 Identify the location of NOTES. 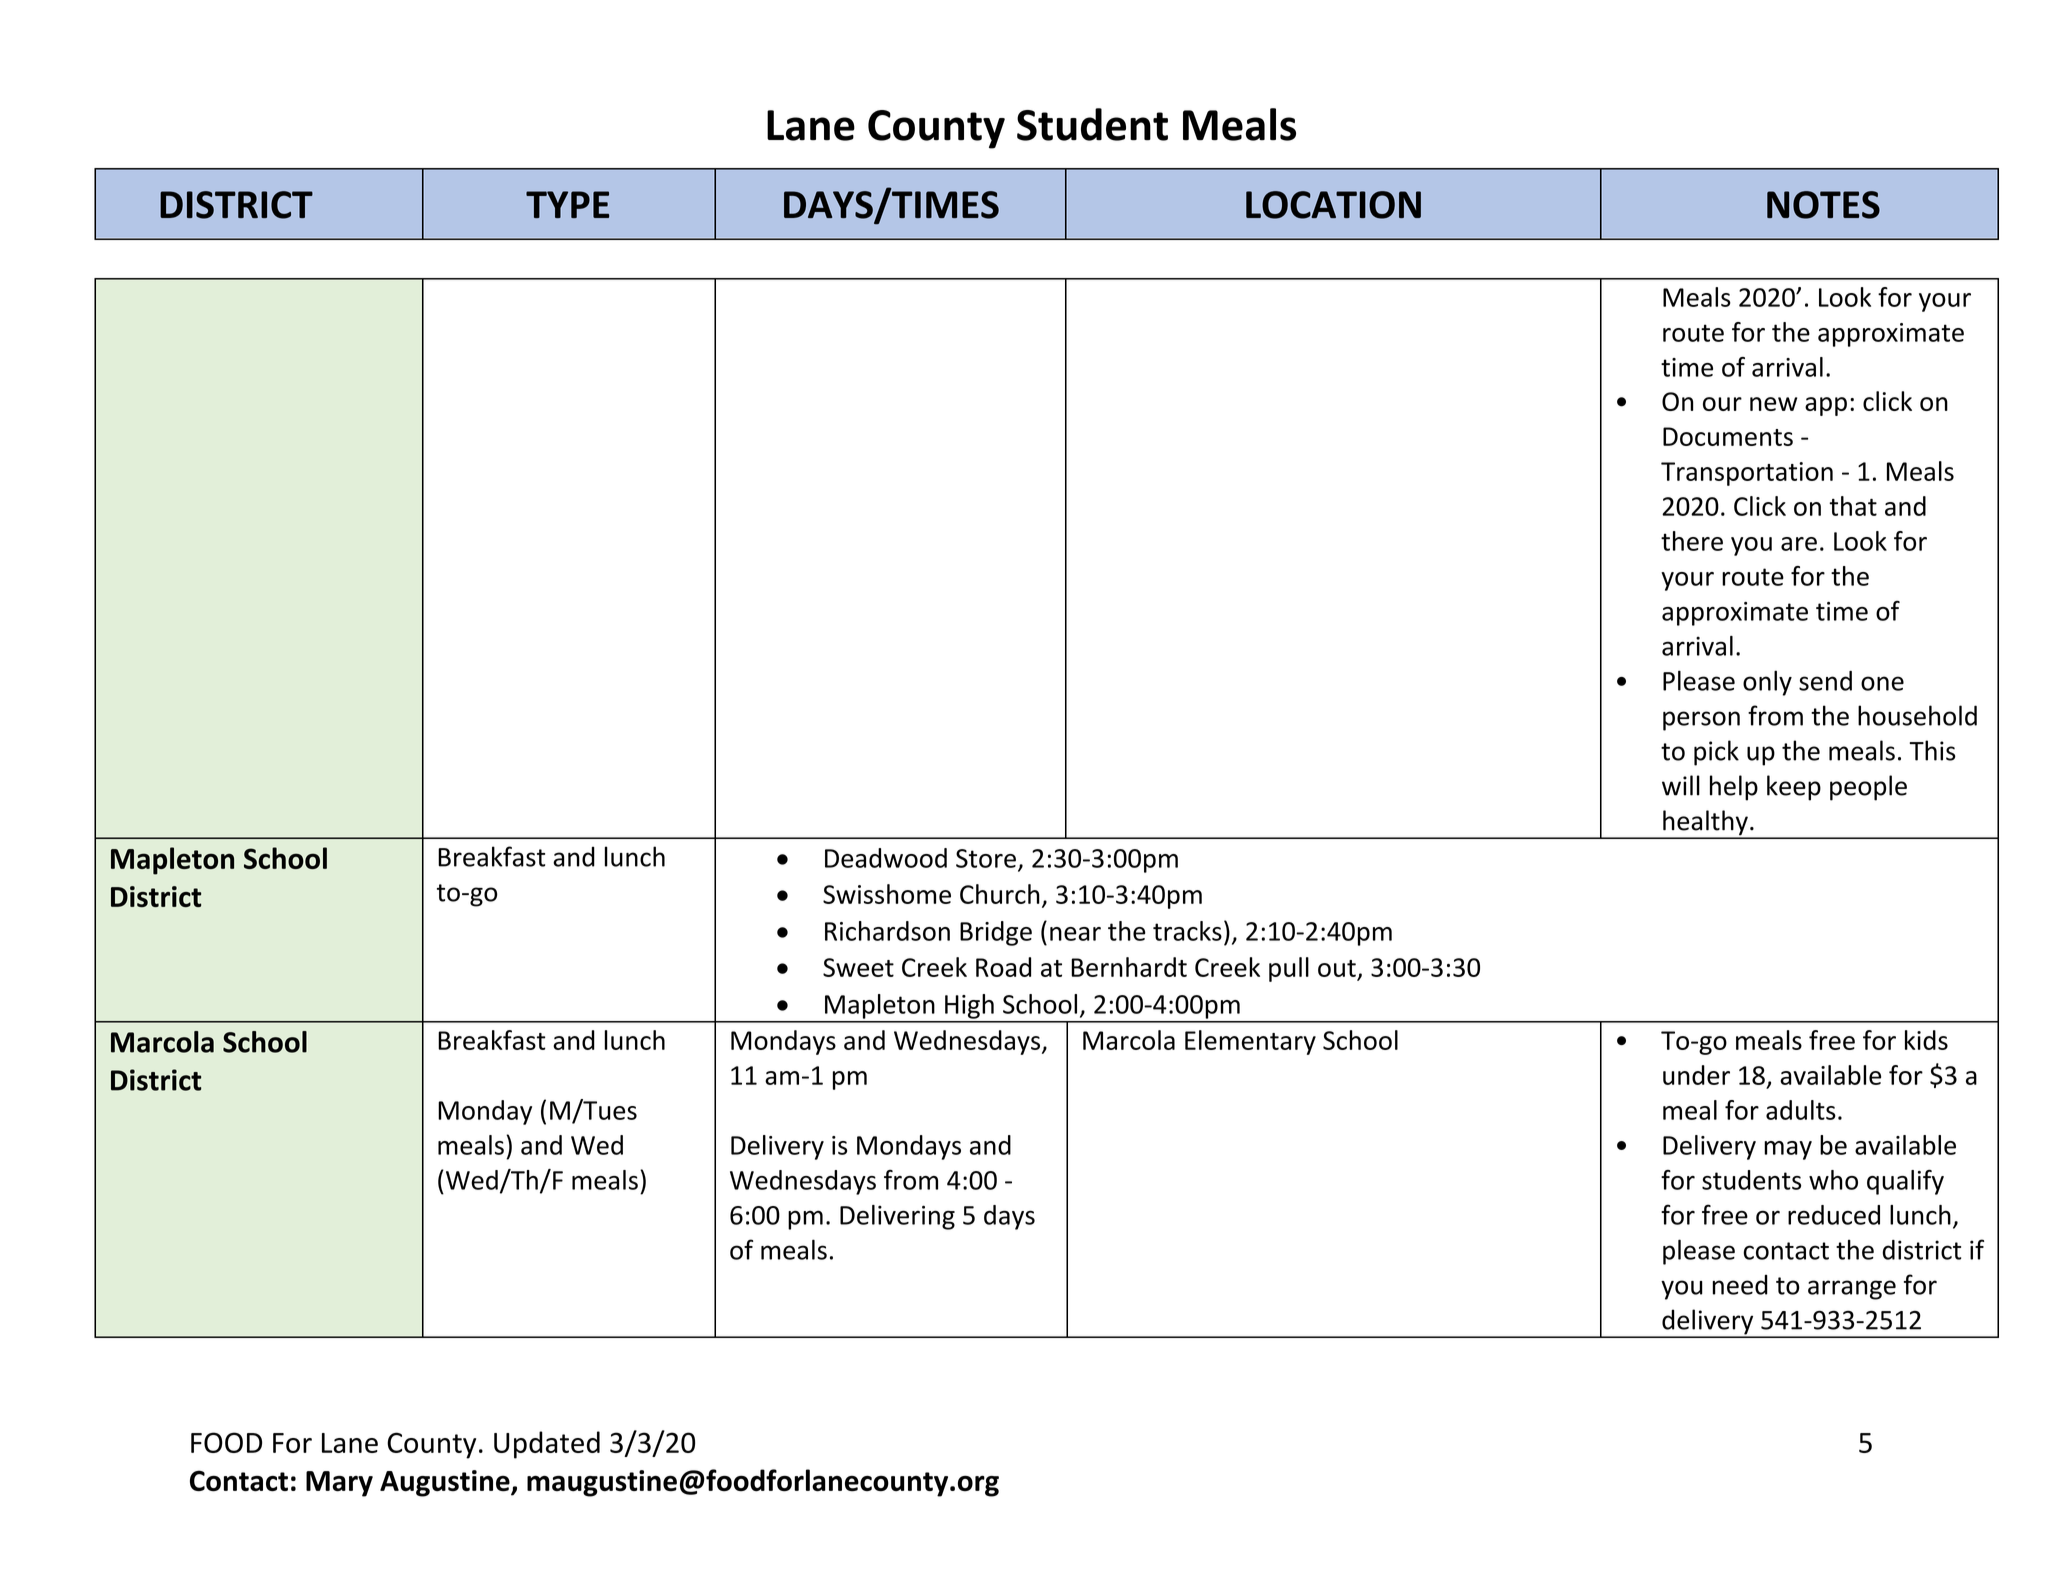
(1823, 205).
